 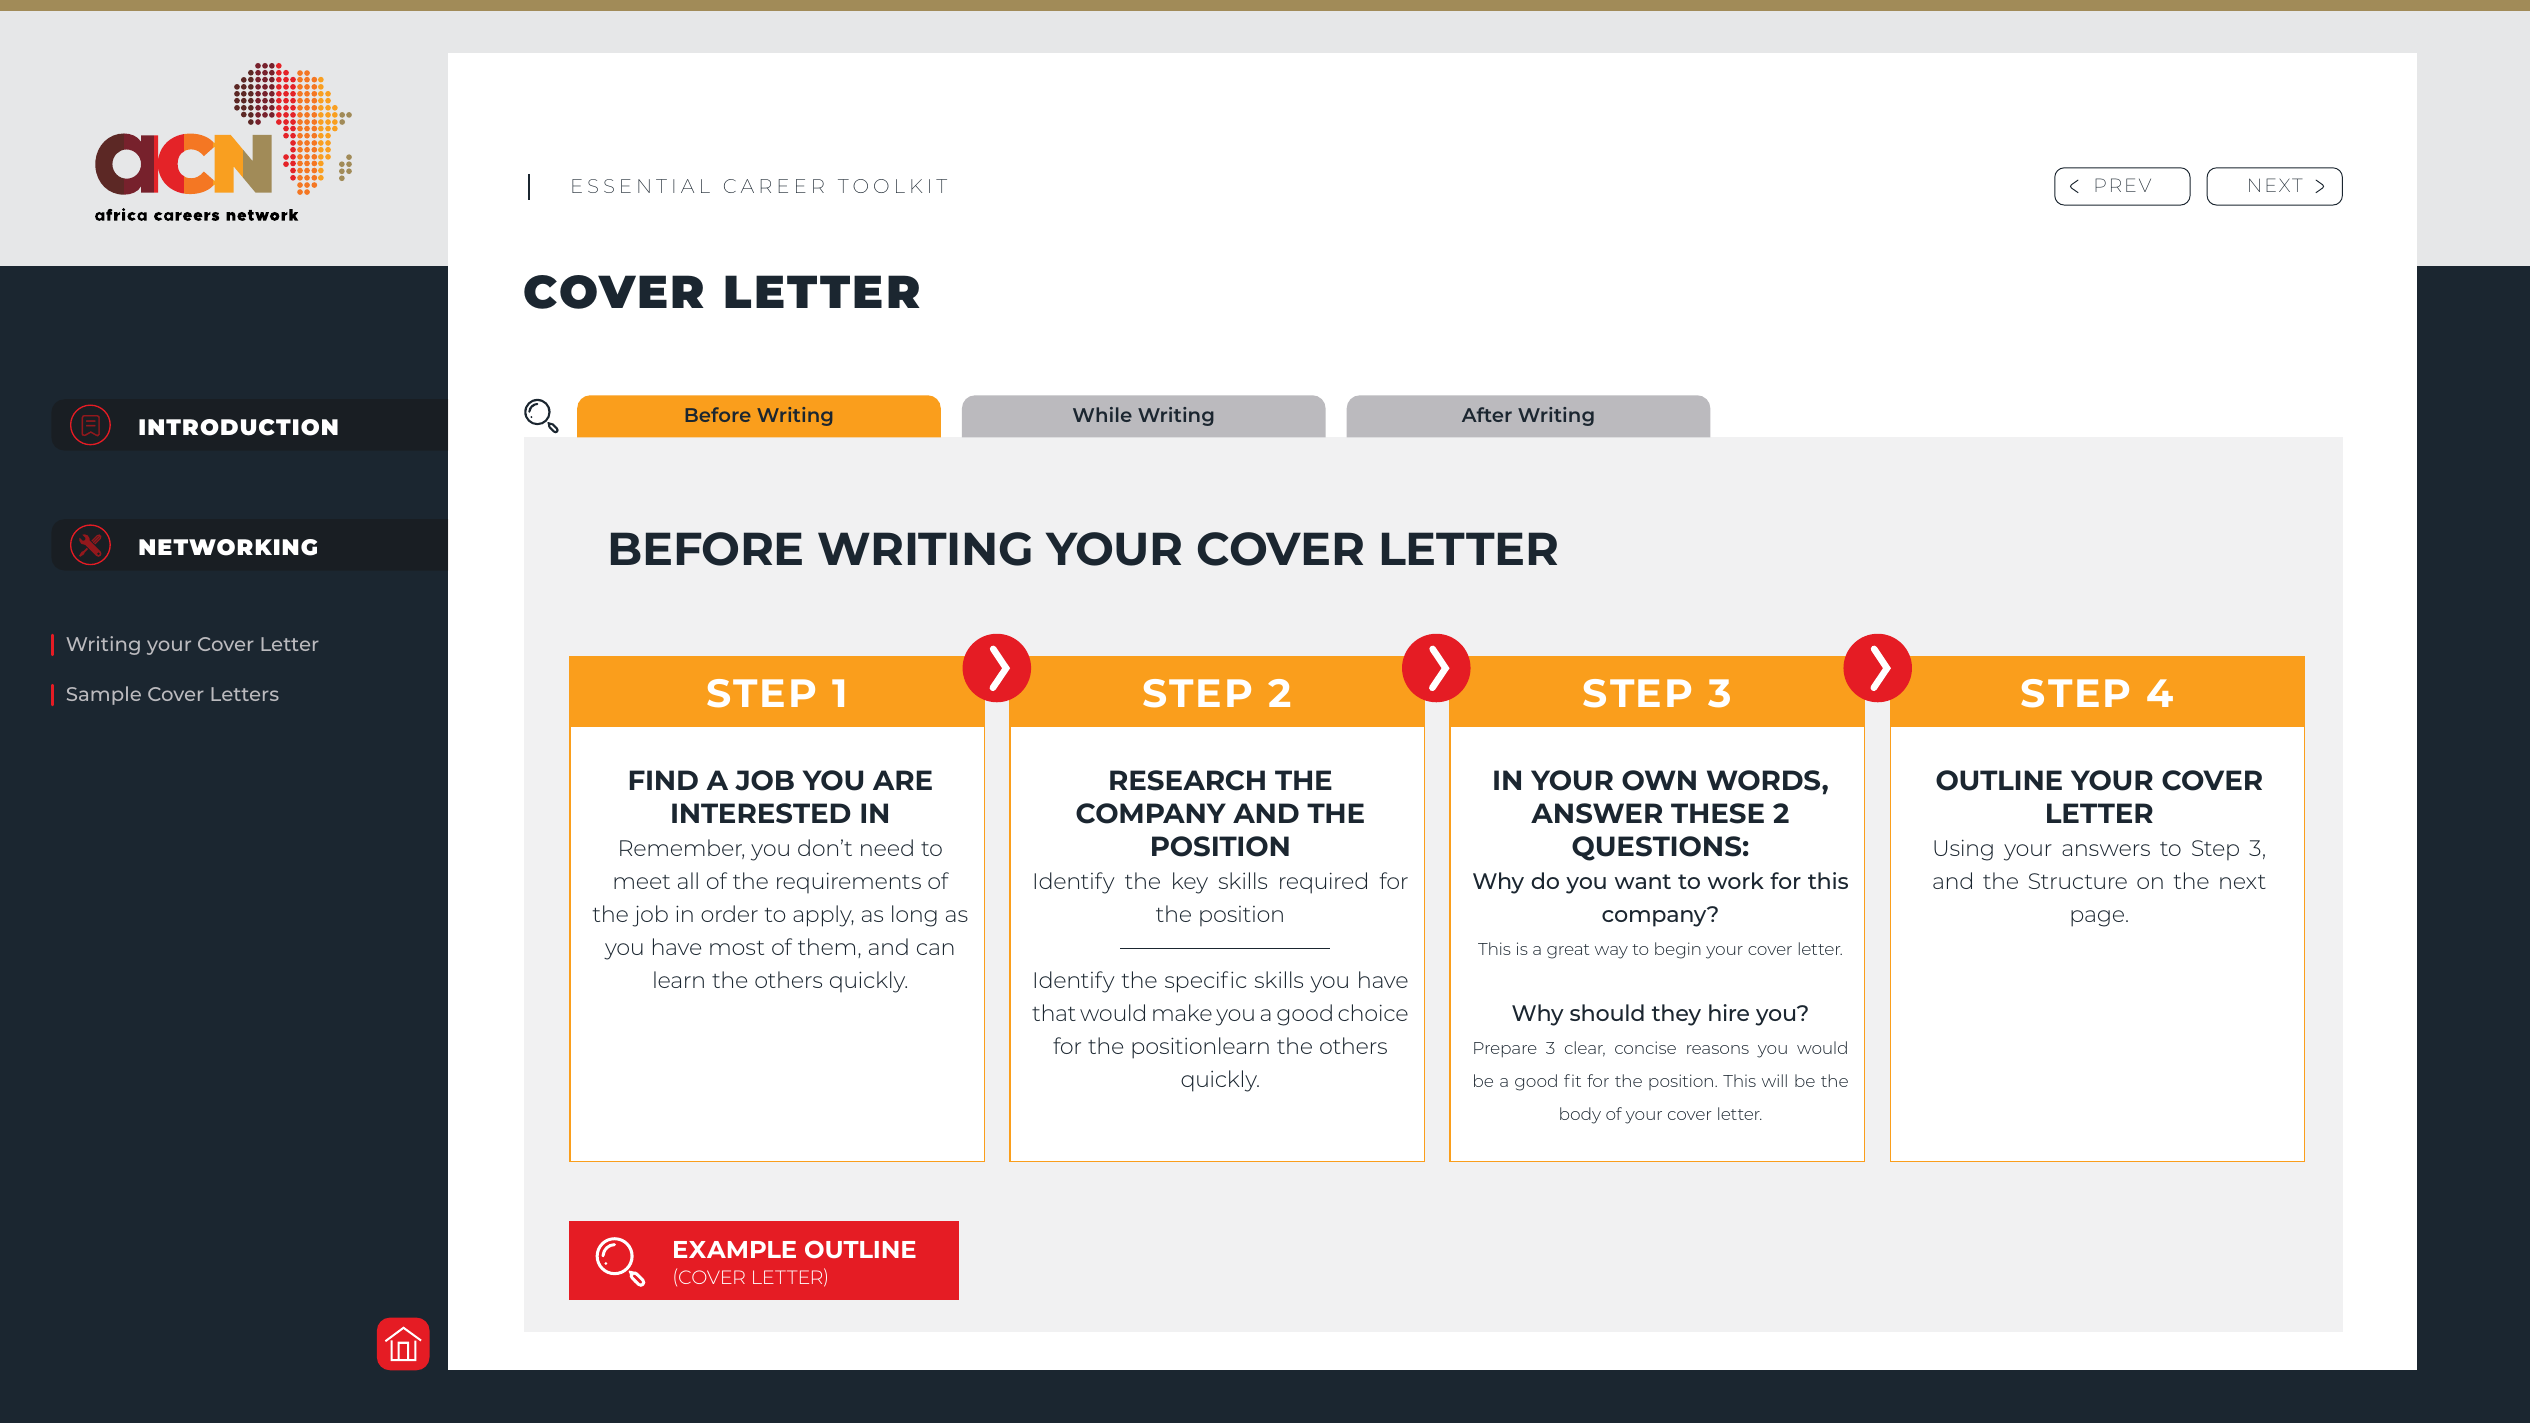 I want to click on make, so click(x=1182, y=1012).
